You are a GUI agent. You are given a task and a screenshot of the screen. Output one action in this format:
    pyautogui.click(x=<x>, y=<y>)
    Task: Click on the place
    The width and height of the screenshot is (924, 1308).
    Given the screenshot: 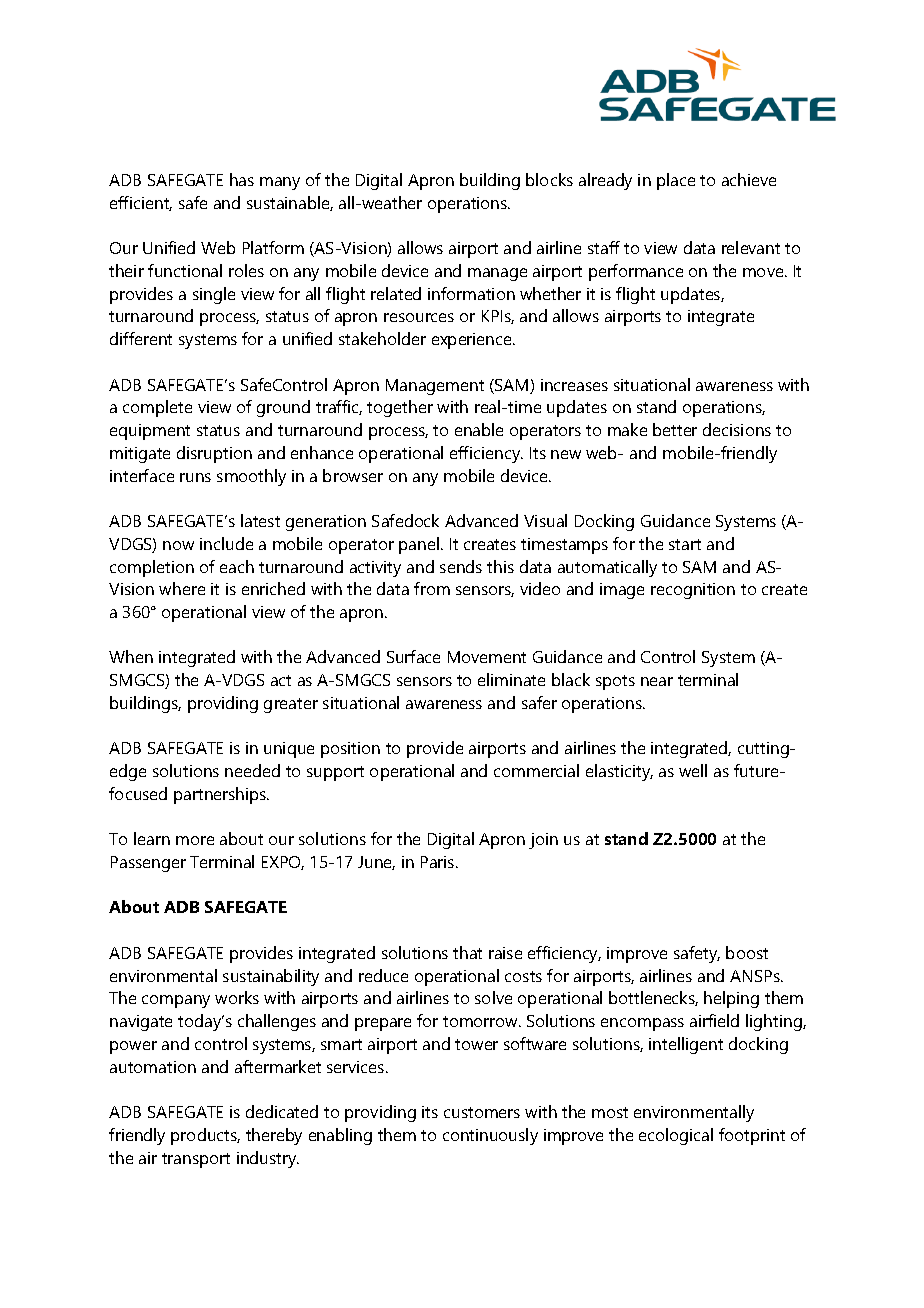 What is the action you would take?
    pyautogui.click(x=676, y=181)
